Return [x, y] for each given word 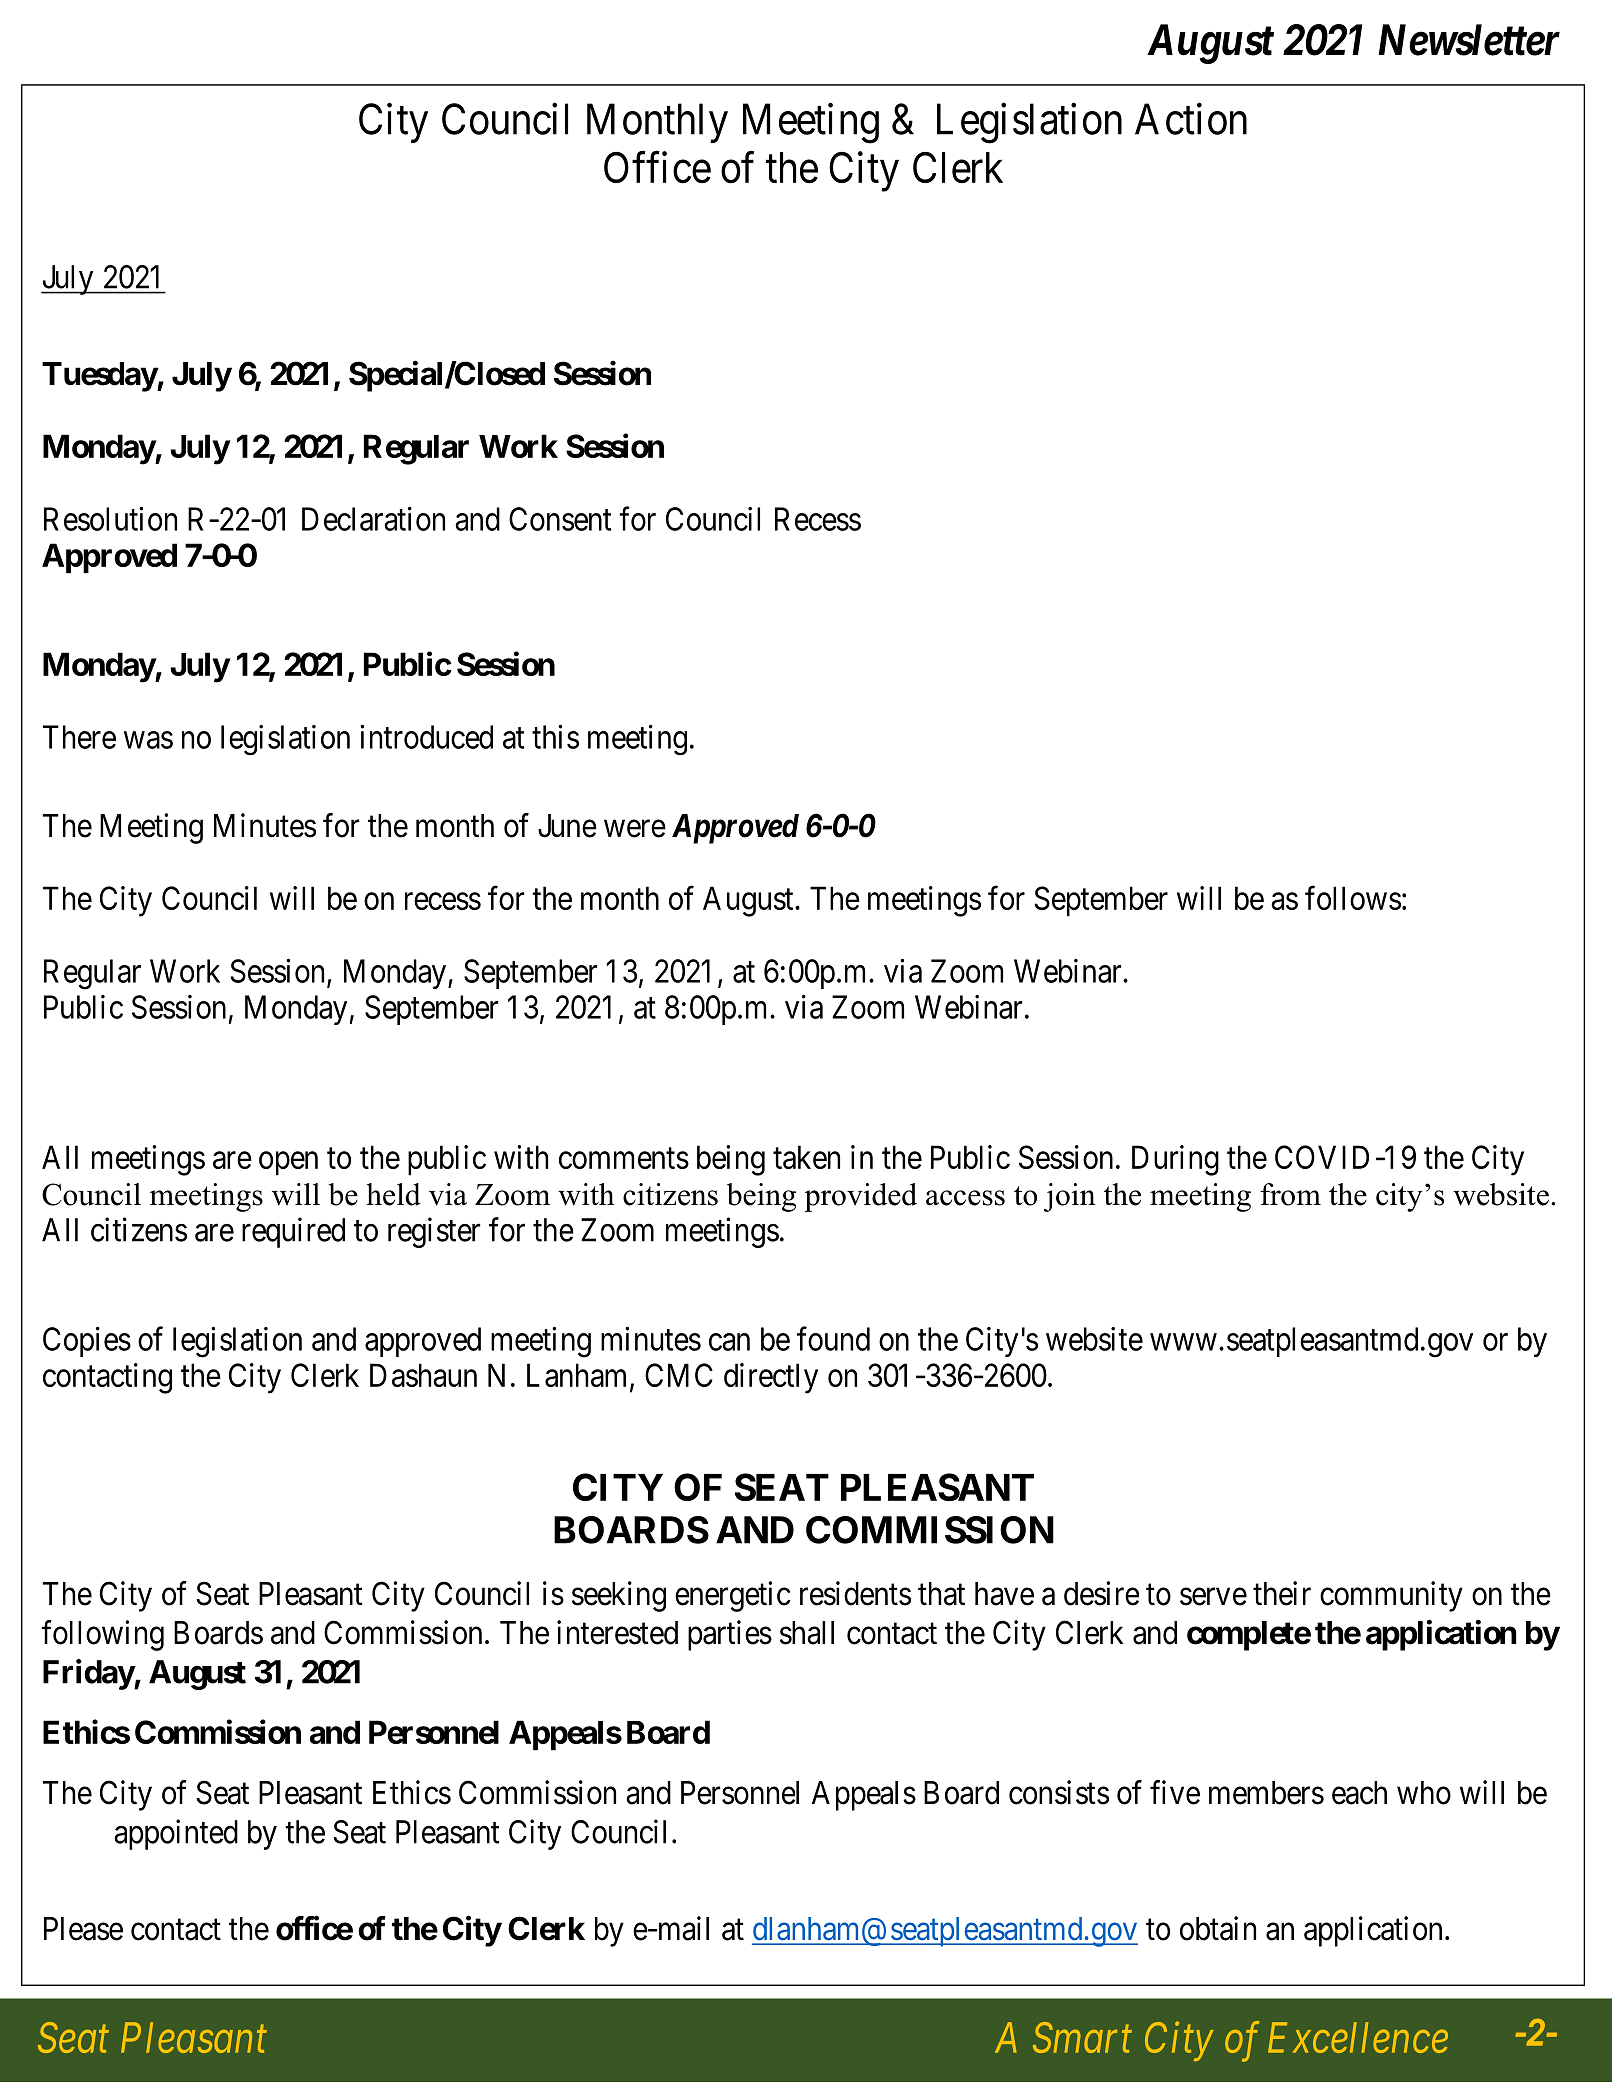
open [288, 1164]
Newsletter [1469, 40]
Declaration [373, 519]
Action [1191, 119]
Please [83, 1929]
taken [806, 1157]
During [1175, 1160]
